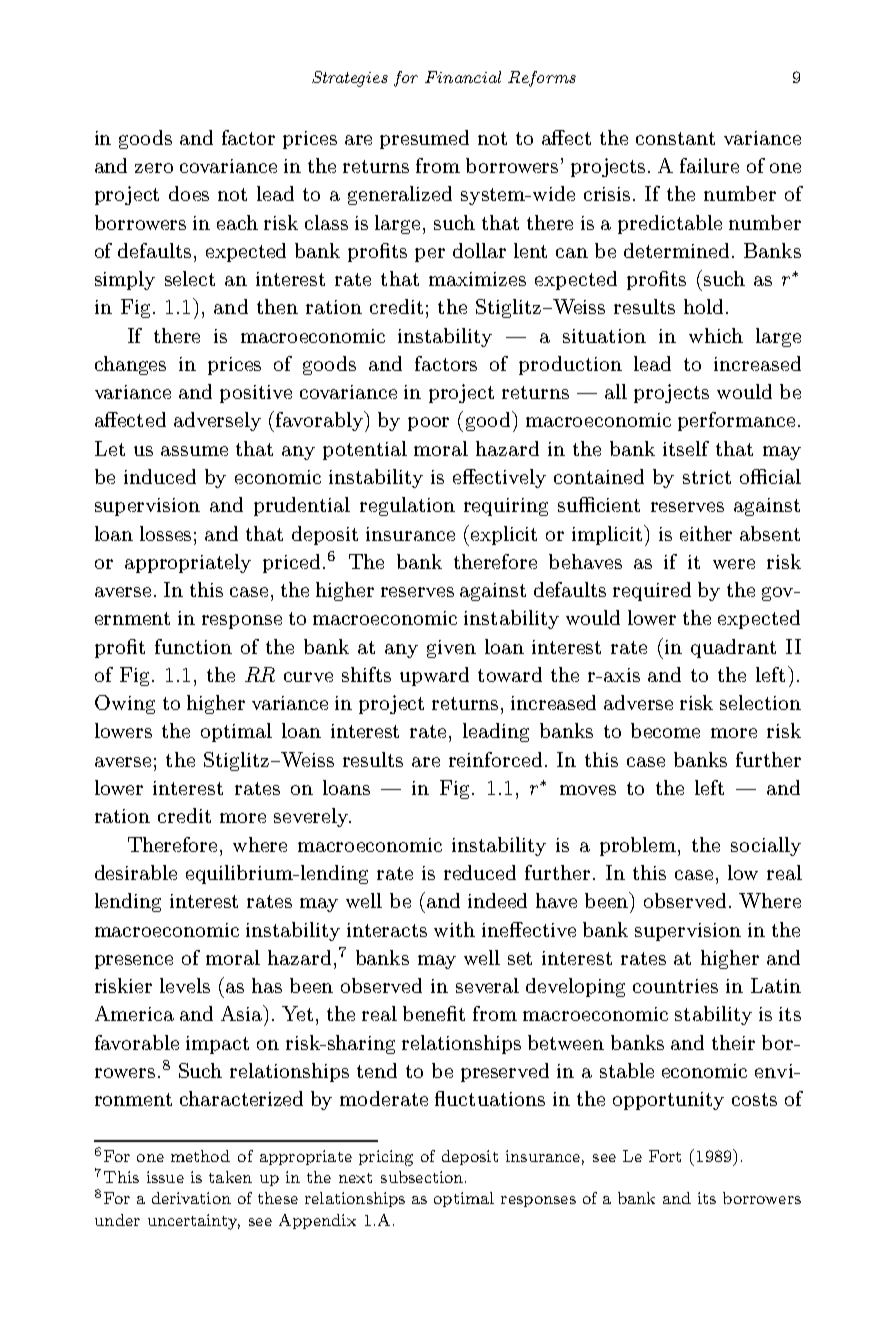 This page has width=896, height=1337. What do you see at coordinates (422, 1177) in the page?
I see `subsection` at bounding box center [422, 1177].
